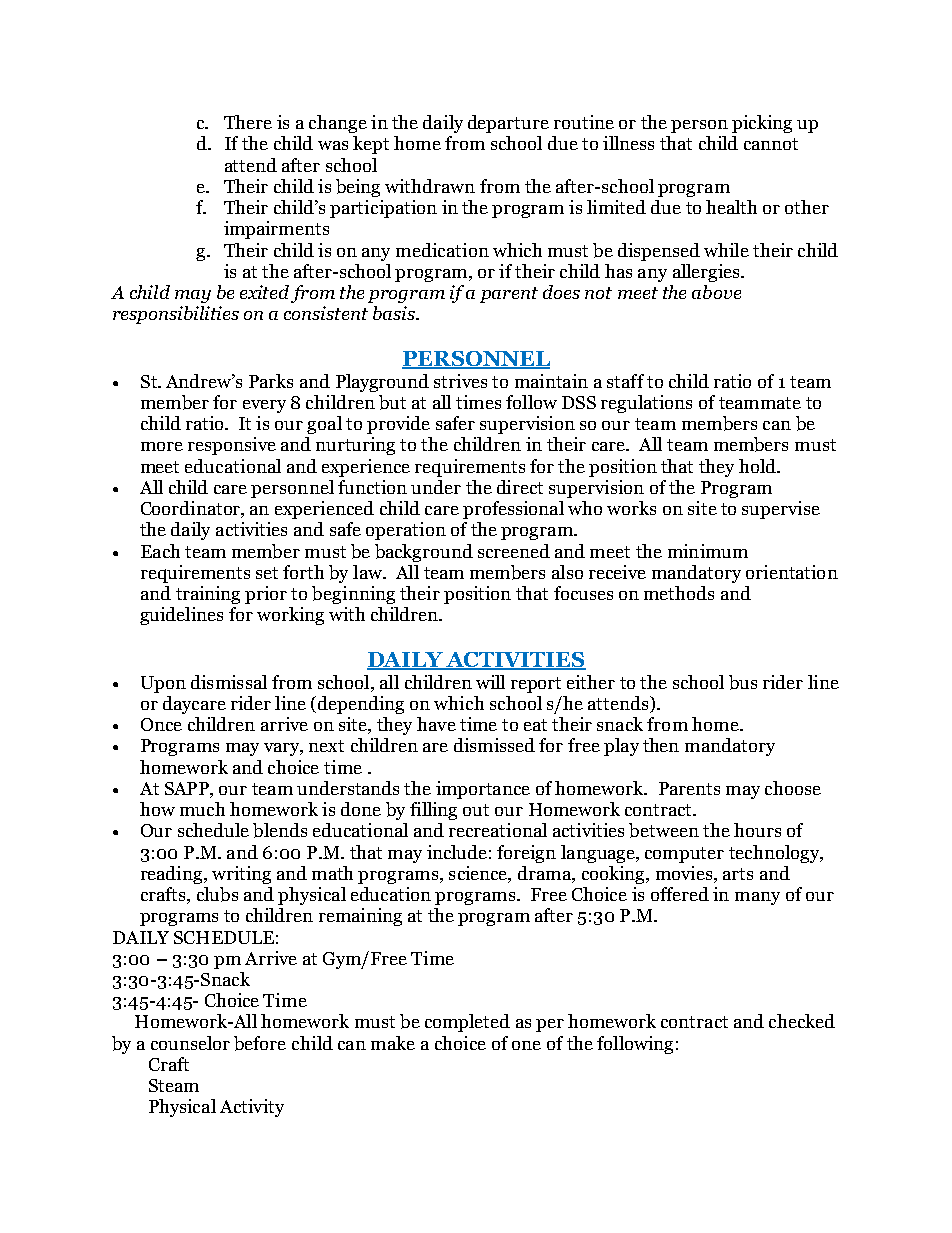 Image resolution: width=952 pixels, height=1233 pixels. What do you see at coordinates (513, 510) in the screenshot?
I see `professional` at bounding box center [513, 510].
